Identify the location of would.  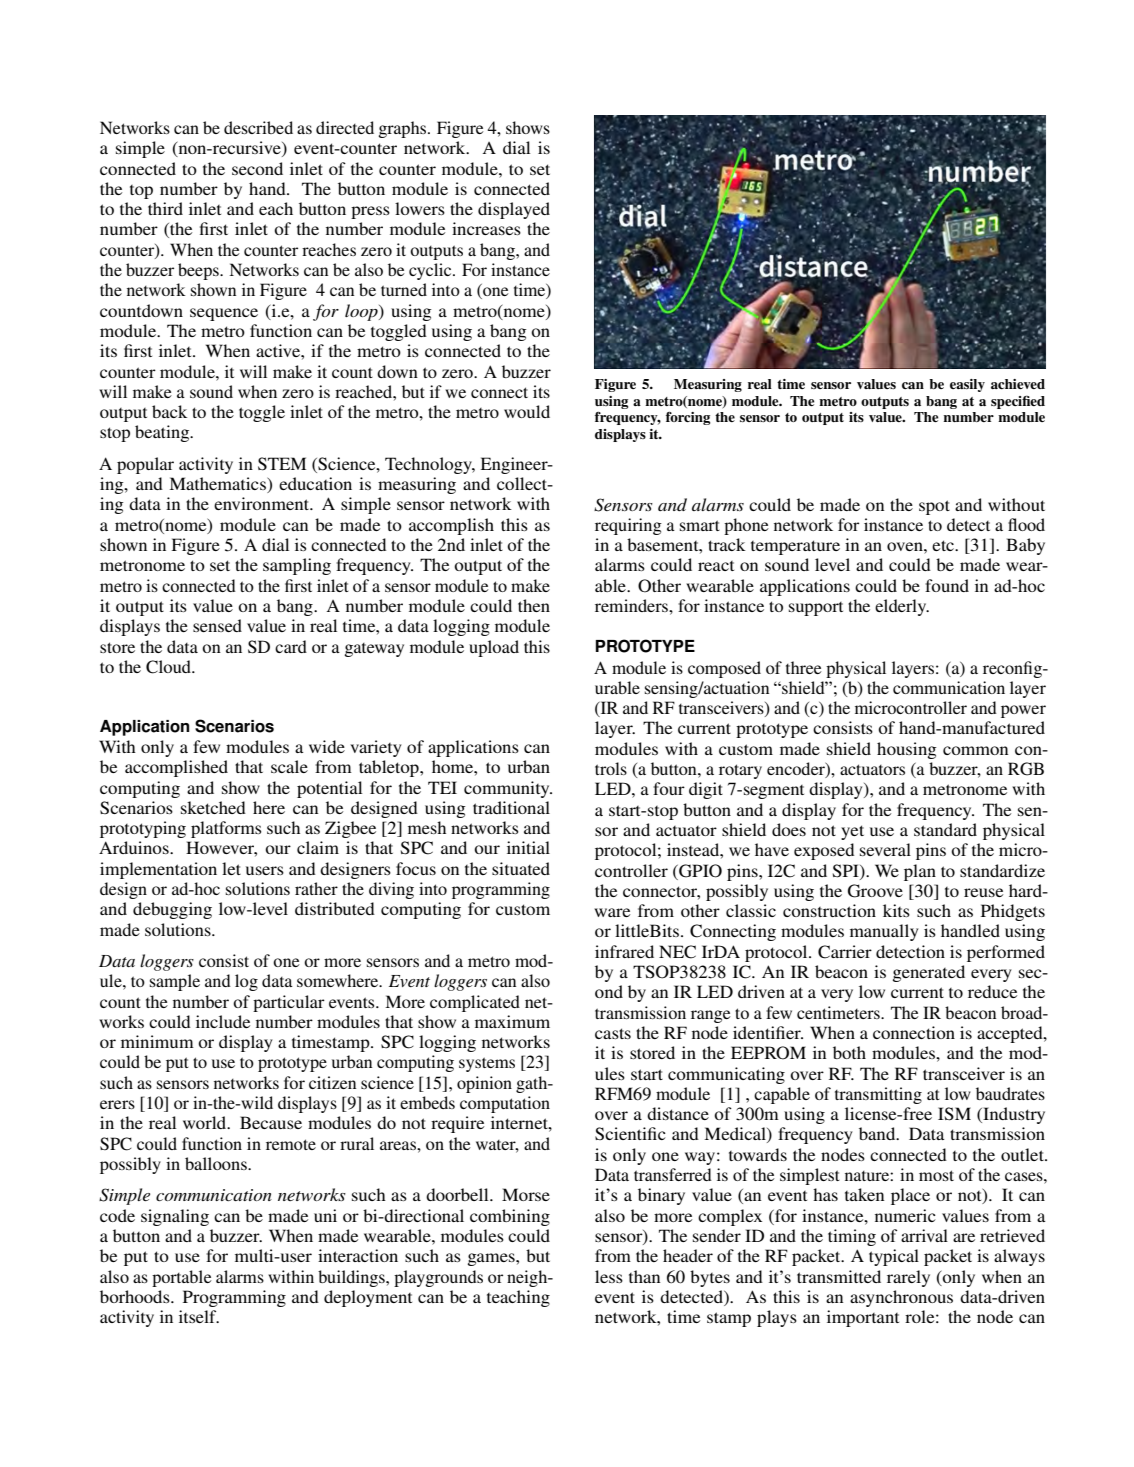
(527, 411).
